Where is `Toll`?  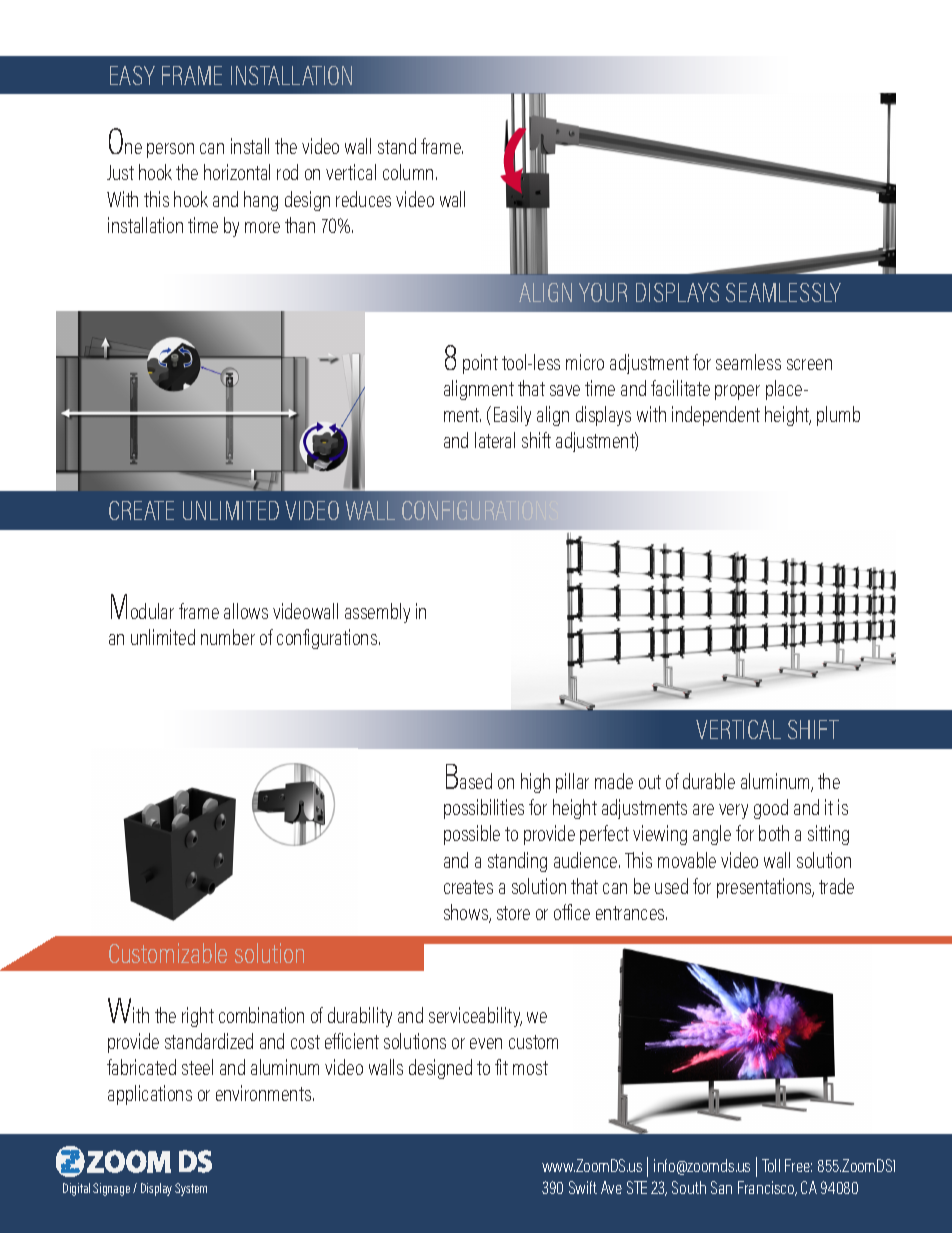
Toll is located at coordinates (771, 1165).
